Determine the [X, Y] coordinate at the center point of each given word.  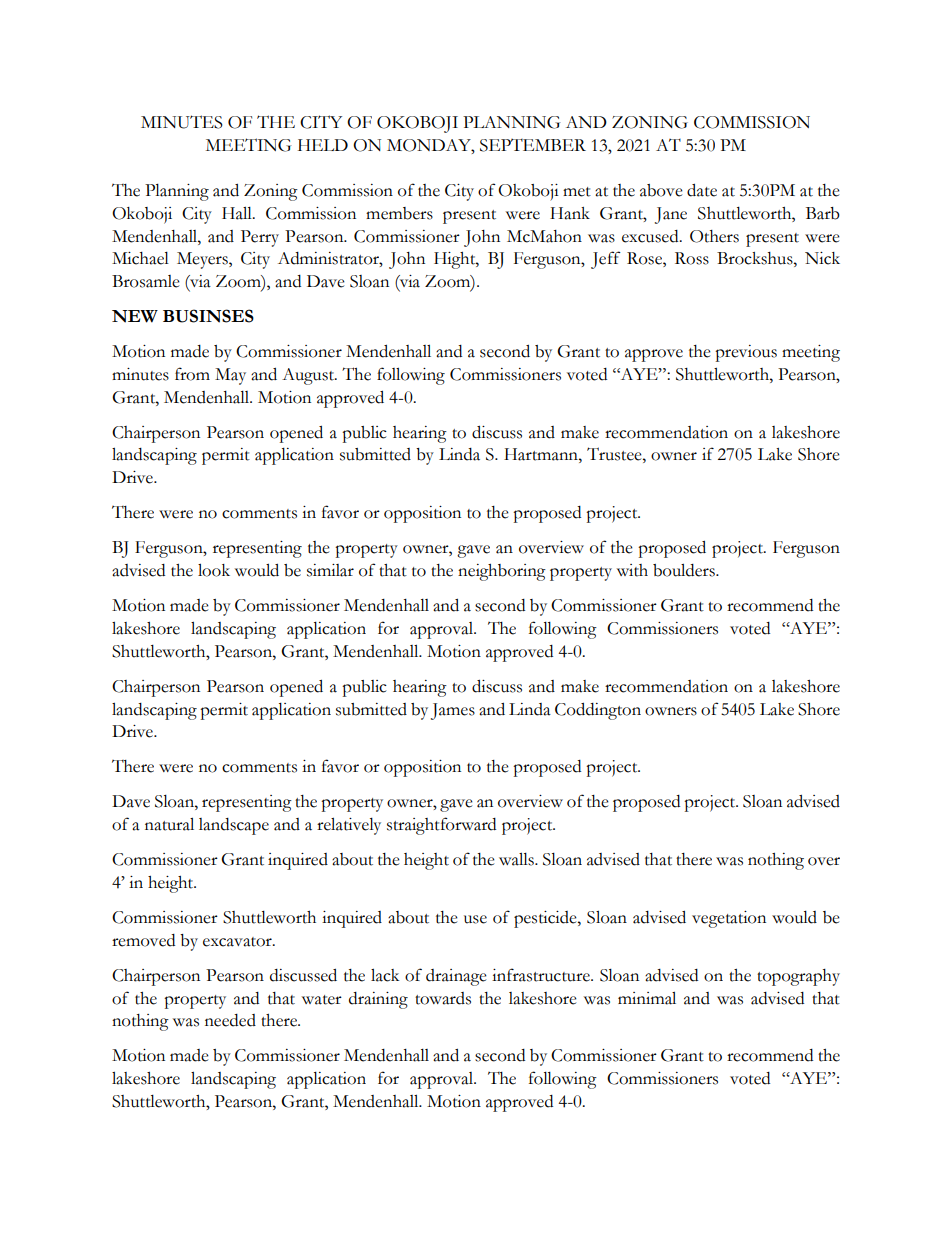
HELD [323, 145]
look [214, 570]
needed [230, 1020]
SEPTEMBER [533, 145]
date [702, 190]
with [632, 570]
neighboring [502, 572]
